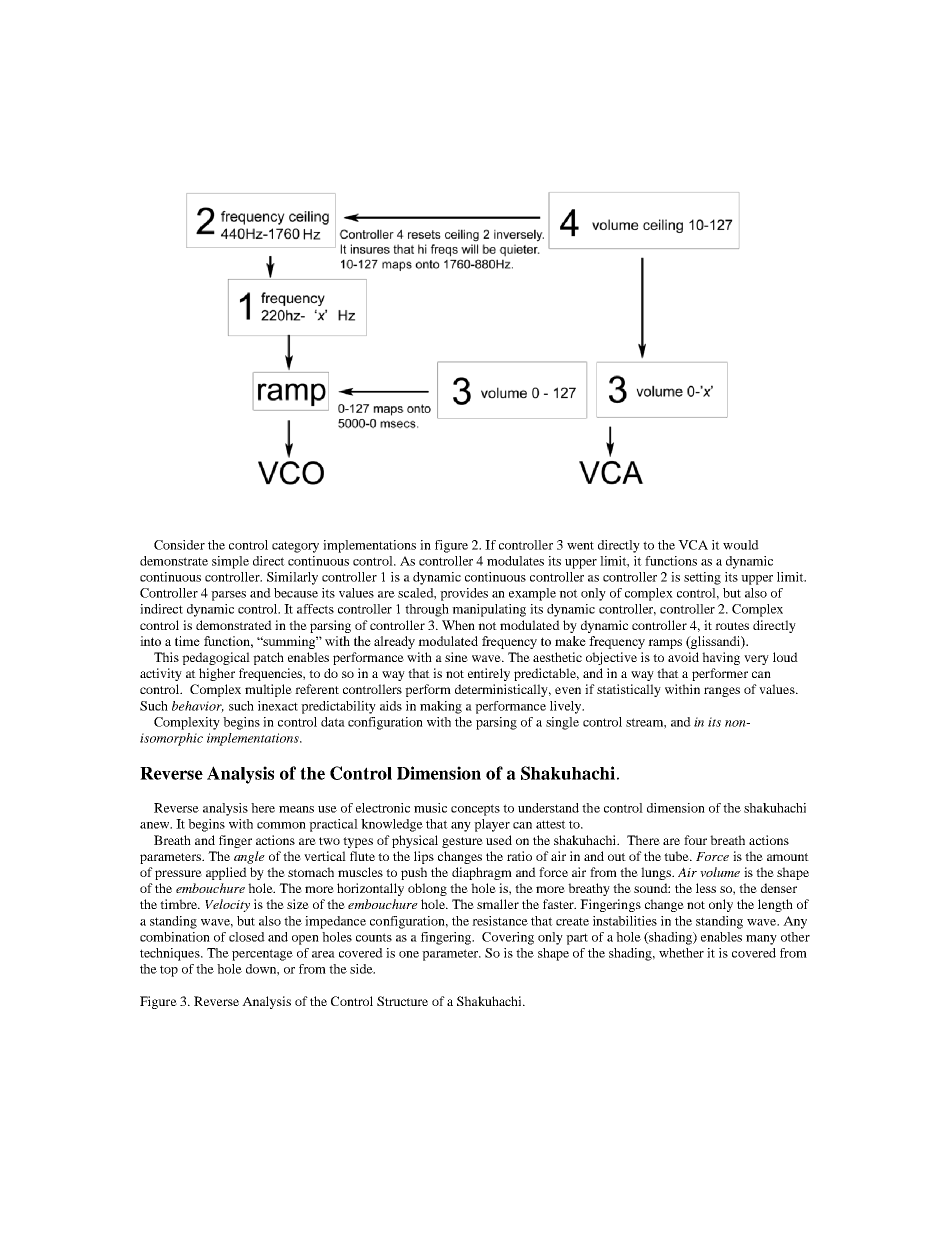 The height and width of the screenshot is (1233, 952). What do you see at coordinates (296, 809) in the screenshot?
I see `means` at bounding box center [296, 809].
